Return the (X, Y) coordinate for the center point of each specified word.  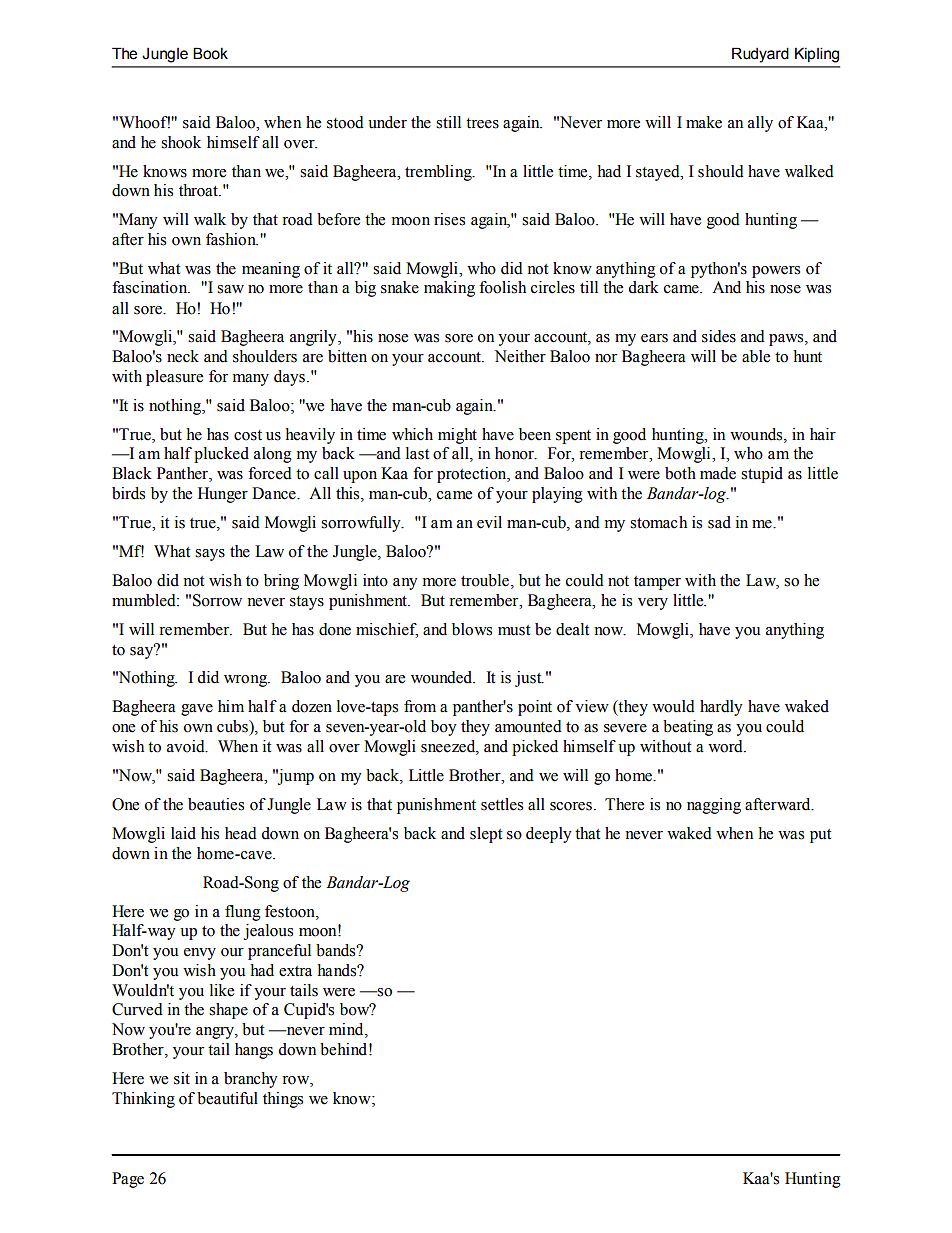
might (457, 436)
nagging (714, 806)
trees (482, 123)
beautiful (227, 1098)
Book (210, 53)
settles (502, 804)
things (283, 1100)
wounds (757, 434)
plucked (221, 455)
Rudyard (760, 55)
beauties (216, 804)
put (820, 836)
